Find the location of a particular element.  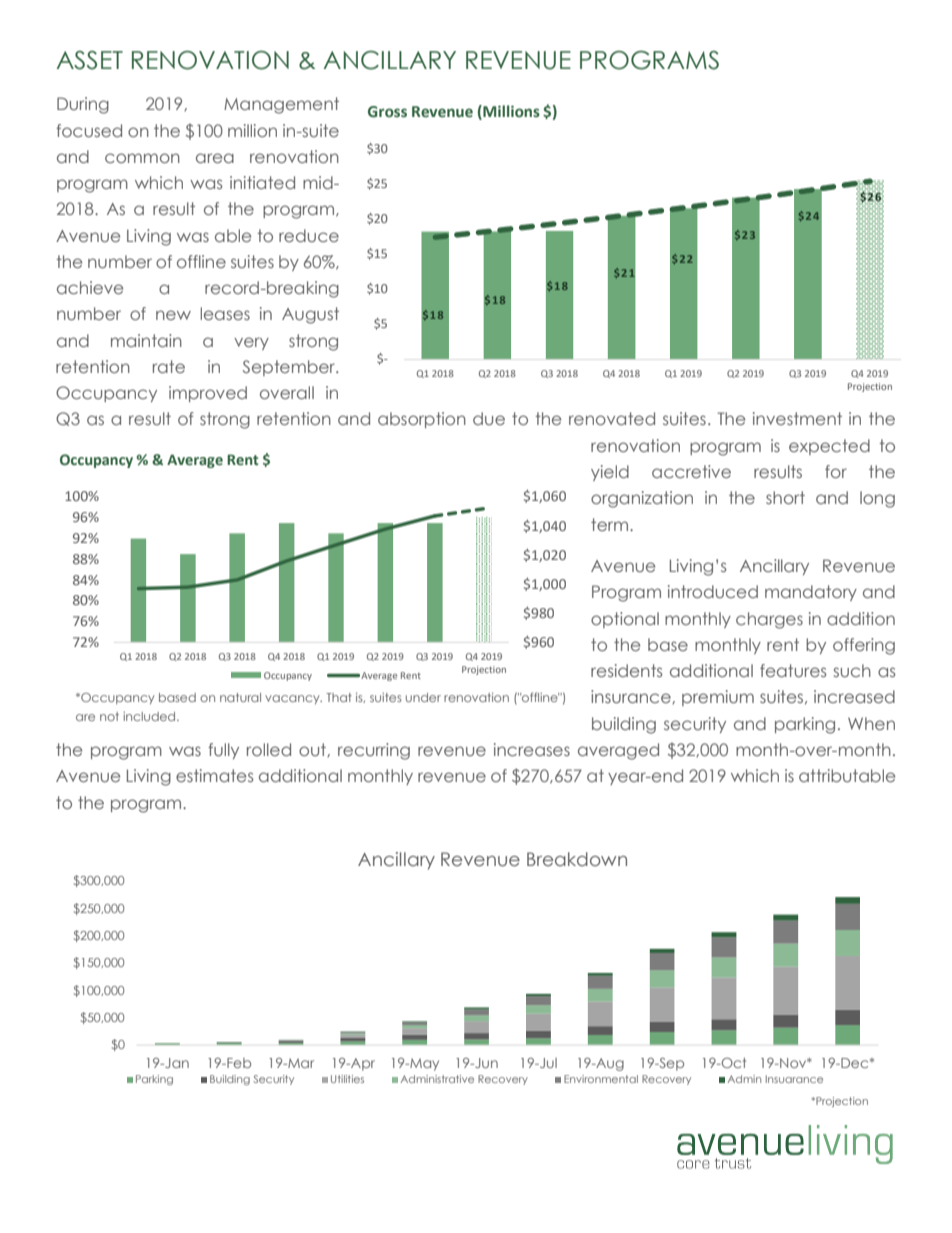

When is located at coordinates (871, 723).
